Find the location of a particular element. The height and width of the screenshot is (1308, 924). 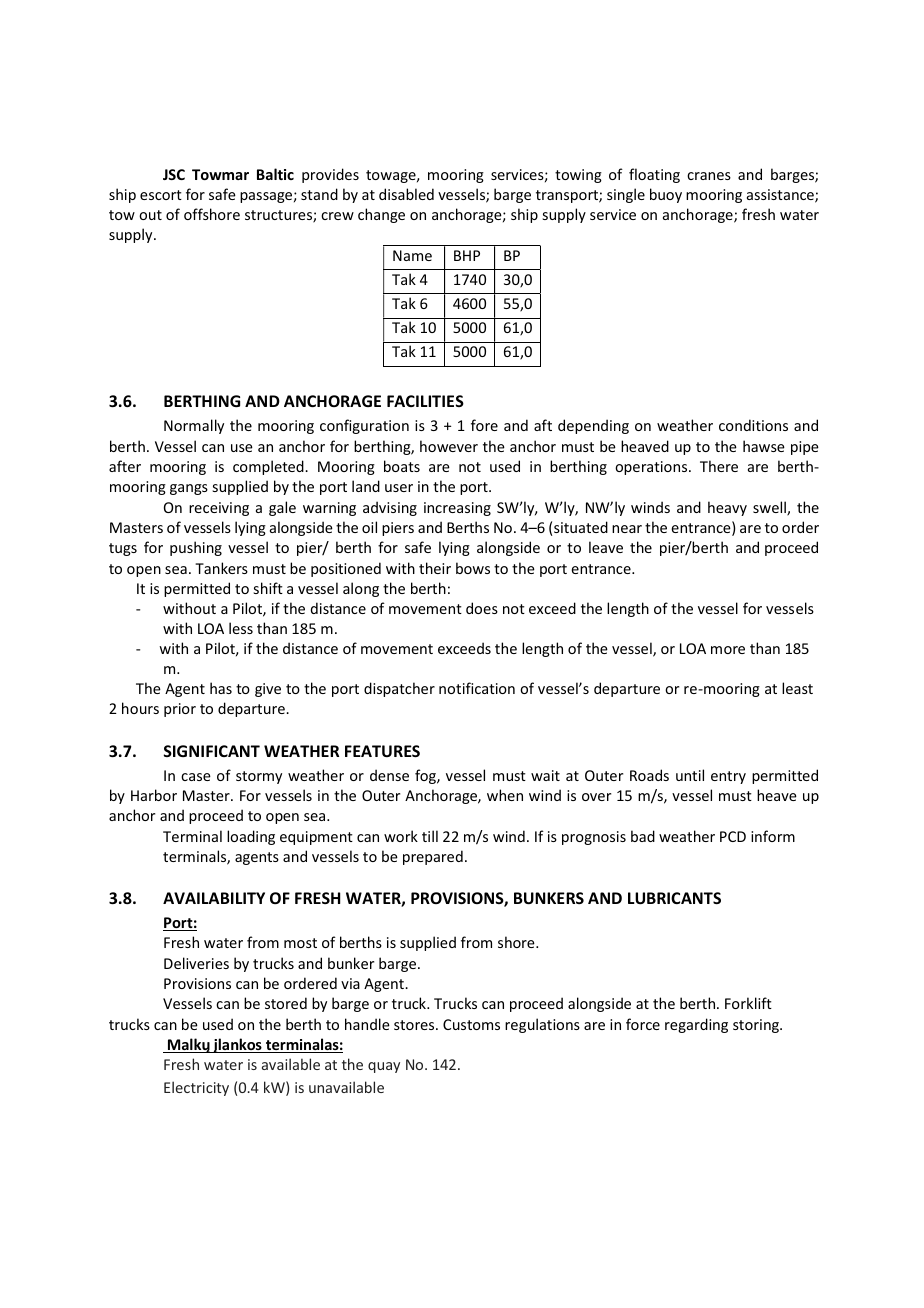

prepared is located at coordinates (433, 857).
